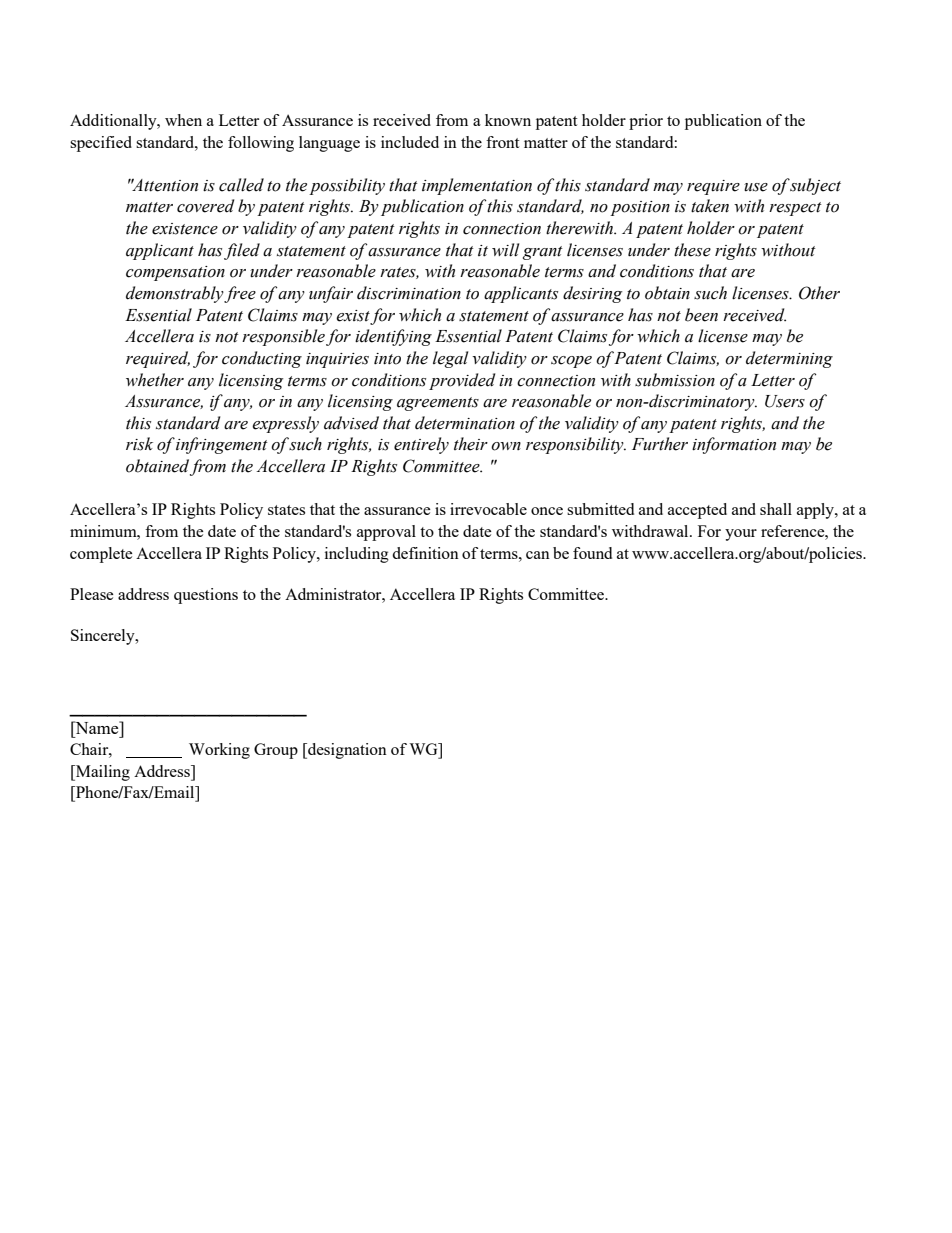  What do you see at coordinates (410, 142) in the screenshot?
I see `included` at bounding box center [410, 142].
